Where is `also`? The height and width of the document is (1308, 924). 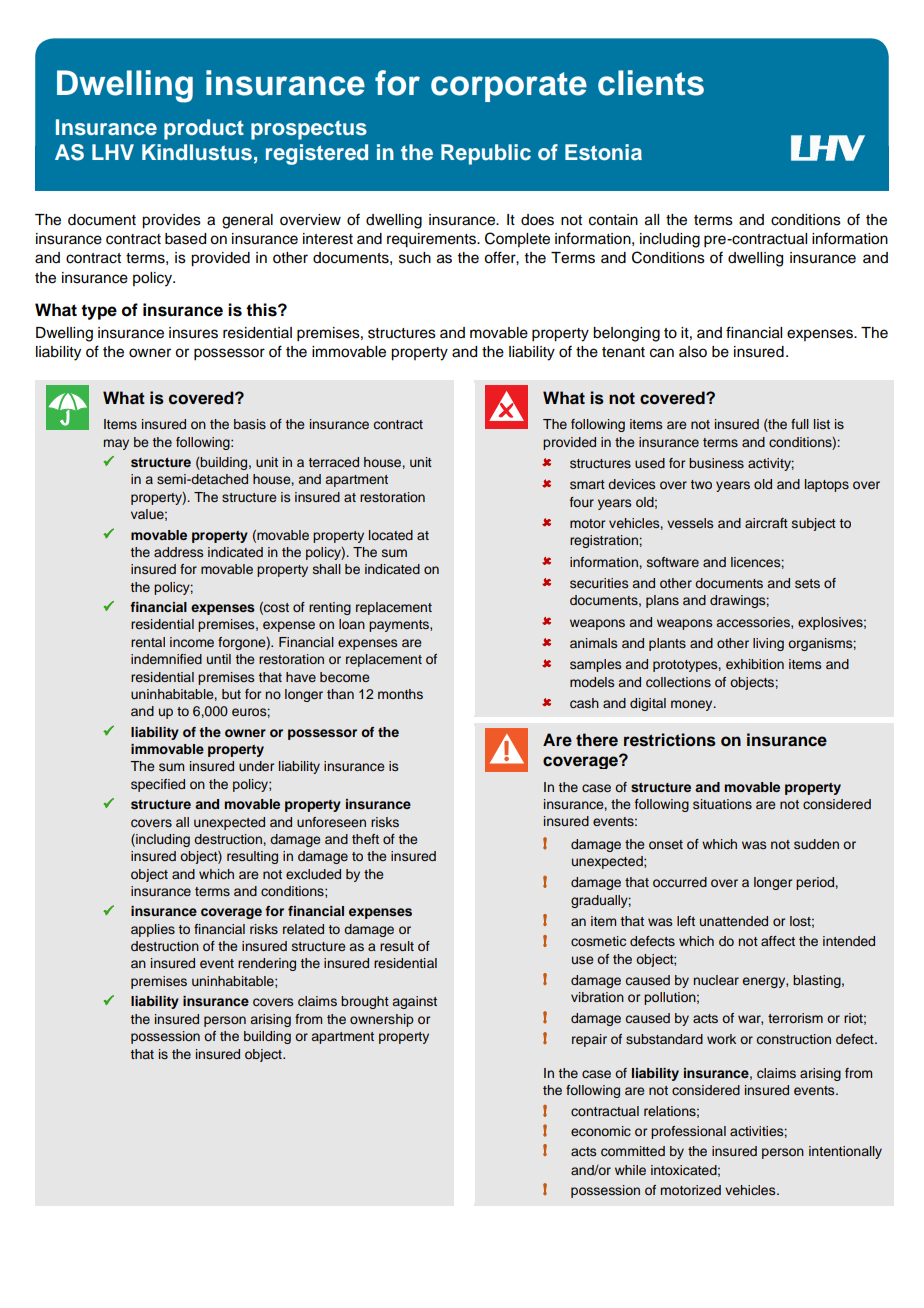 also is located at coordinates (693, 352).
